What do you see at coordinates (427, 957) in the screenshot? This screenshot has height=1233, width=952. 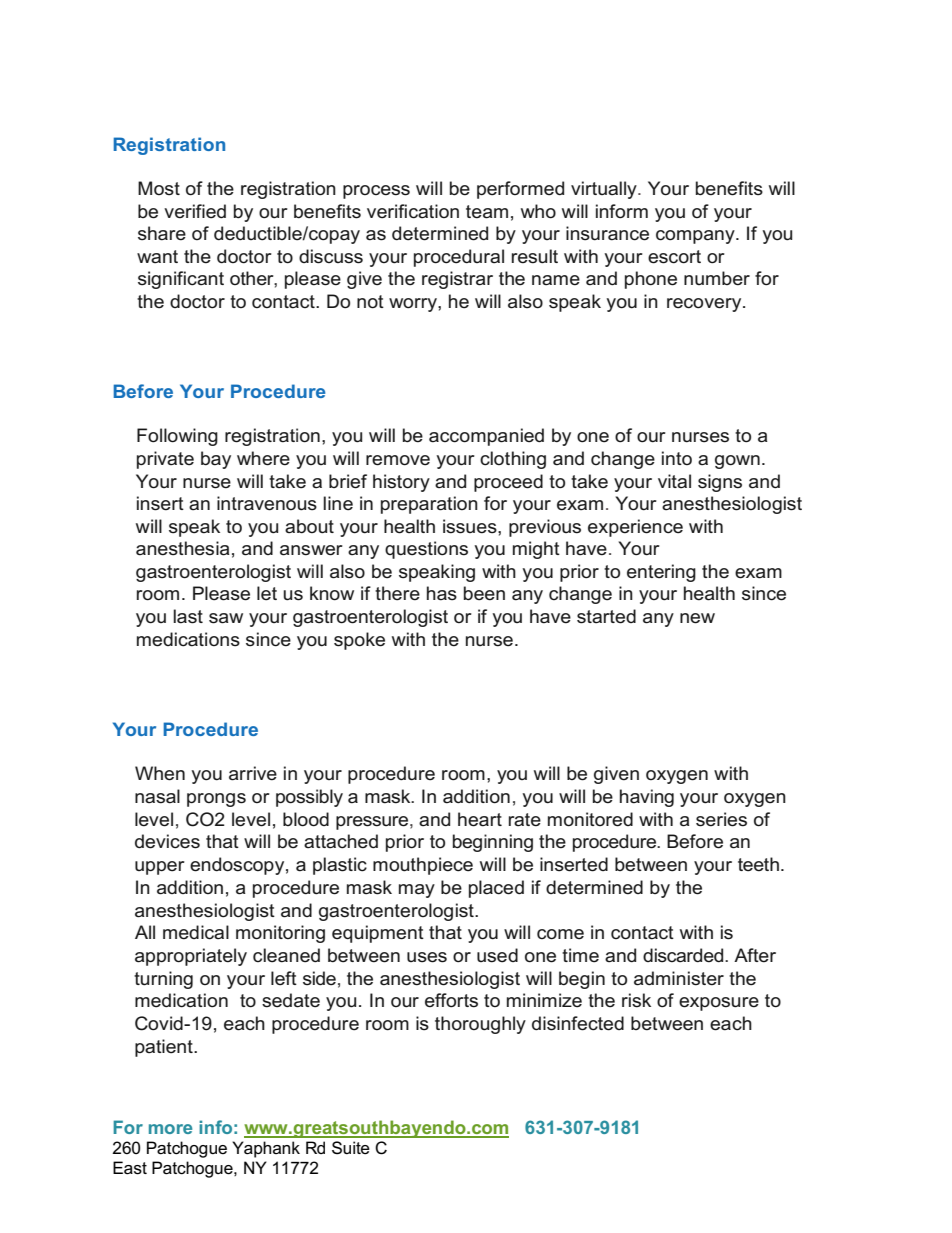 I see `uses` at bounding box center [427, 957].
